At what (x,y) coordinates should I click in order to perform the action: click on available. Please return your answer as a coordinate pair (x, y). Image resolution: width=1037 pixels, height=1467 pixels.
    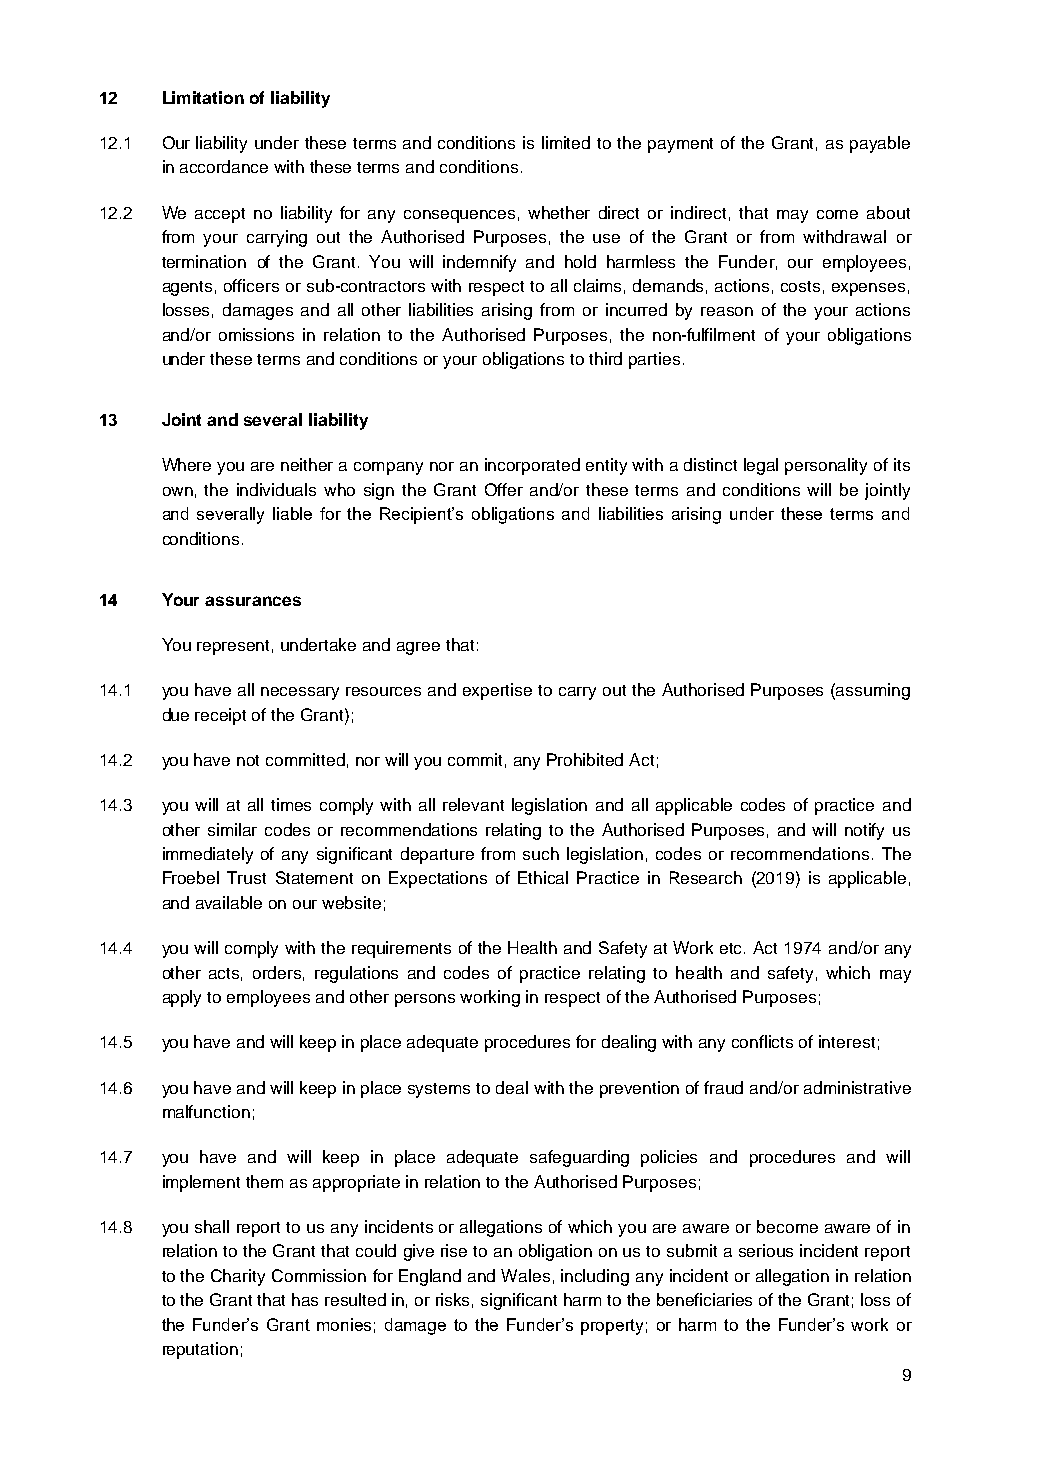
    Looking at the image, I should click on (229, 902).
